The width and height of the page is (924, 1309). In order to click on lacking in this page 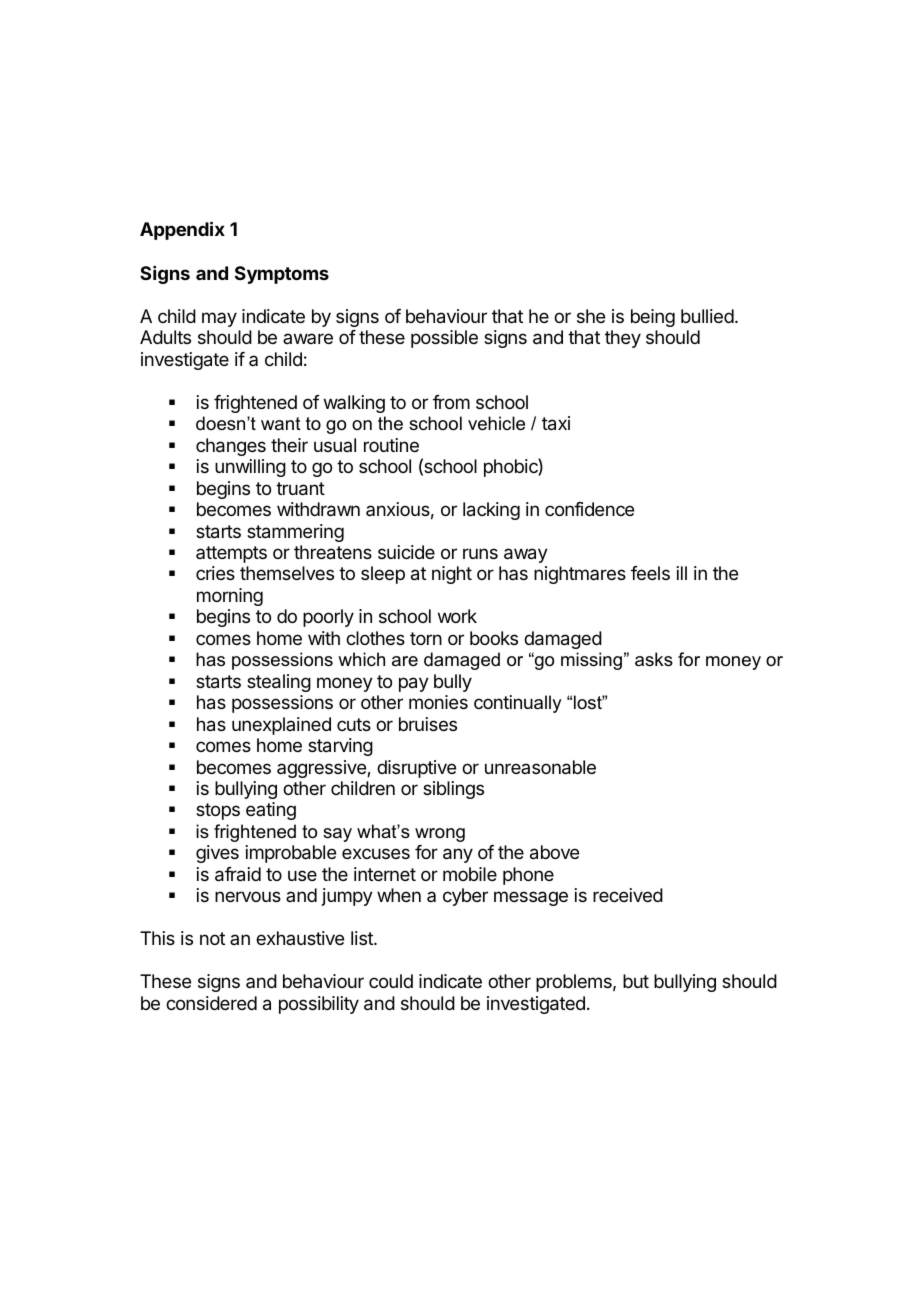, I will do `click(491, 511)`.
